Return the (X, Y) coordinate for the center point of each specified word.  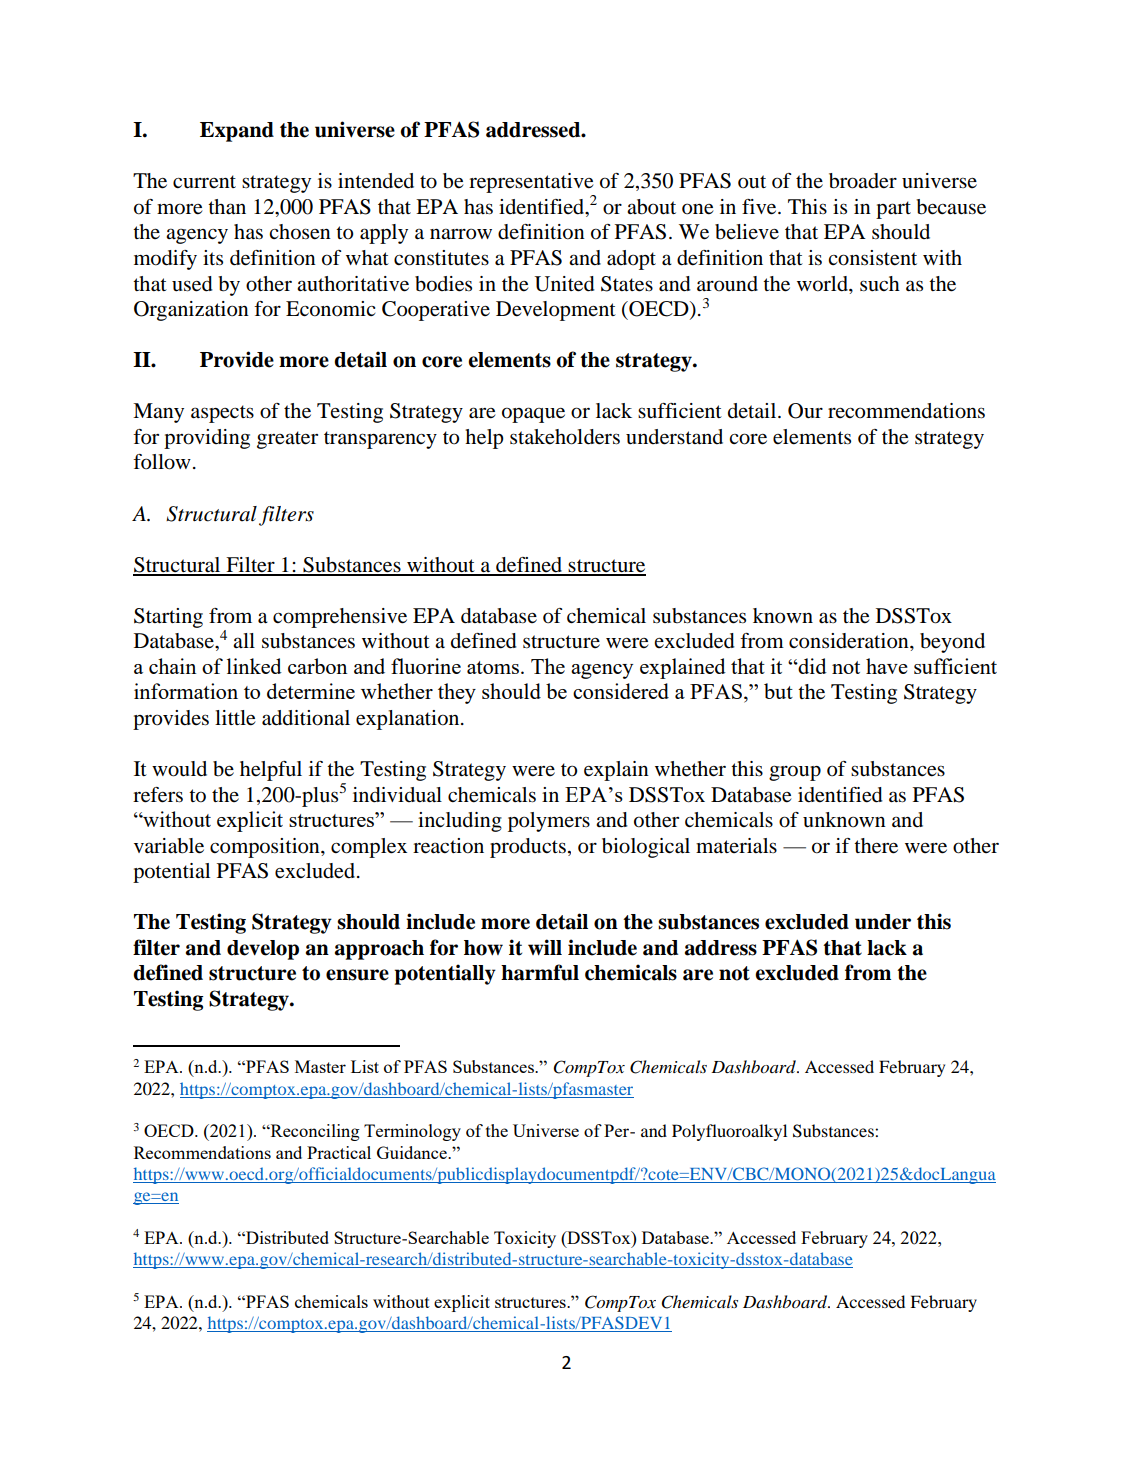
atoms (493, 667)
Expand (237, 132)
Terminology (412, 1132)
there (876, 846)
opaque (533, 415)
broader (863, 181)
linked (254, 666)
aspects (222, 414)
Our (805, 411)
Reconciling (314, 1132)
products (528, 848)
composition (266, 848)
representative (532, 184)
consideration (850, 641)
